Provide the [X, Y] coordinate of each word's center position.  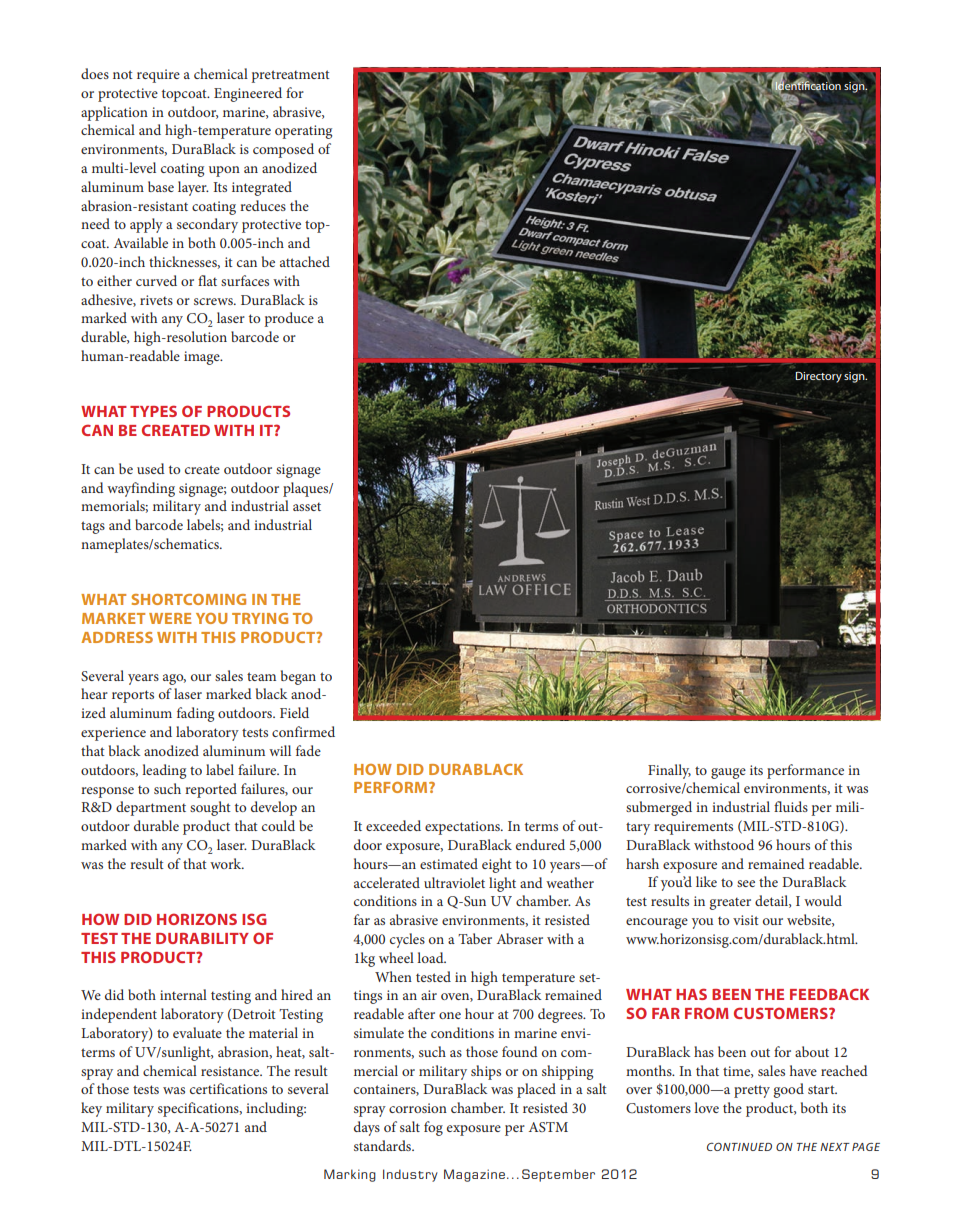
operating [303, 132]
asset [307, 506]
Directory [818, 377]
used [151, 468]
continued [739, 1146]
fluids [791, 806]
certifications [228, 1088]
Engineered [248, 94]
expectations [463, 828]
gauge [728, 773]
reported [211, 790]
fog [433, 1128]
